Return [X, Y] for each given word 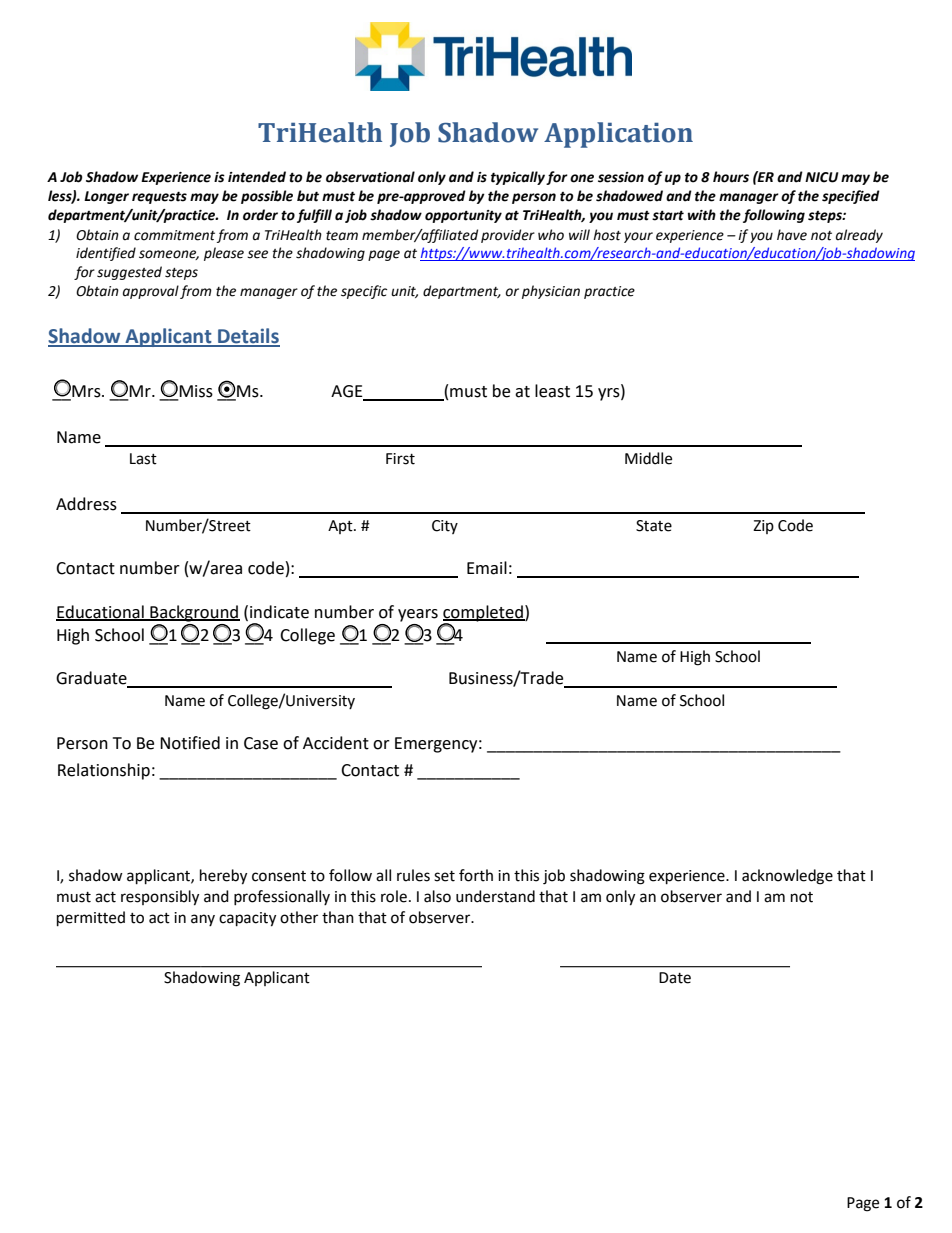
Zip [763, 527]
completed [484, 613]
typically [518, 178]
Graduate [92, 679]
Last [143, 459]
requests [159, 197]
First [400, 459]
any [203, 920]
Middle [648, 458]
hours [731, 177]
